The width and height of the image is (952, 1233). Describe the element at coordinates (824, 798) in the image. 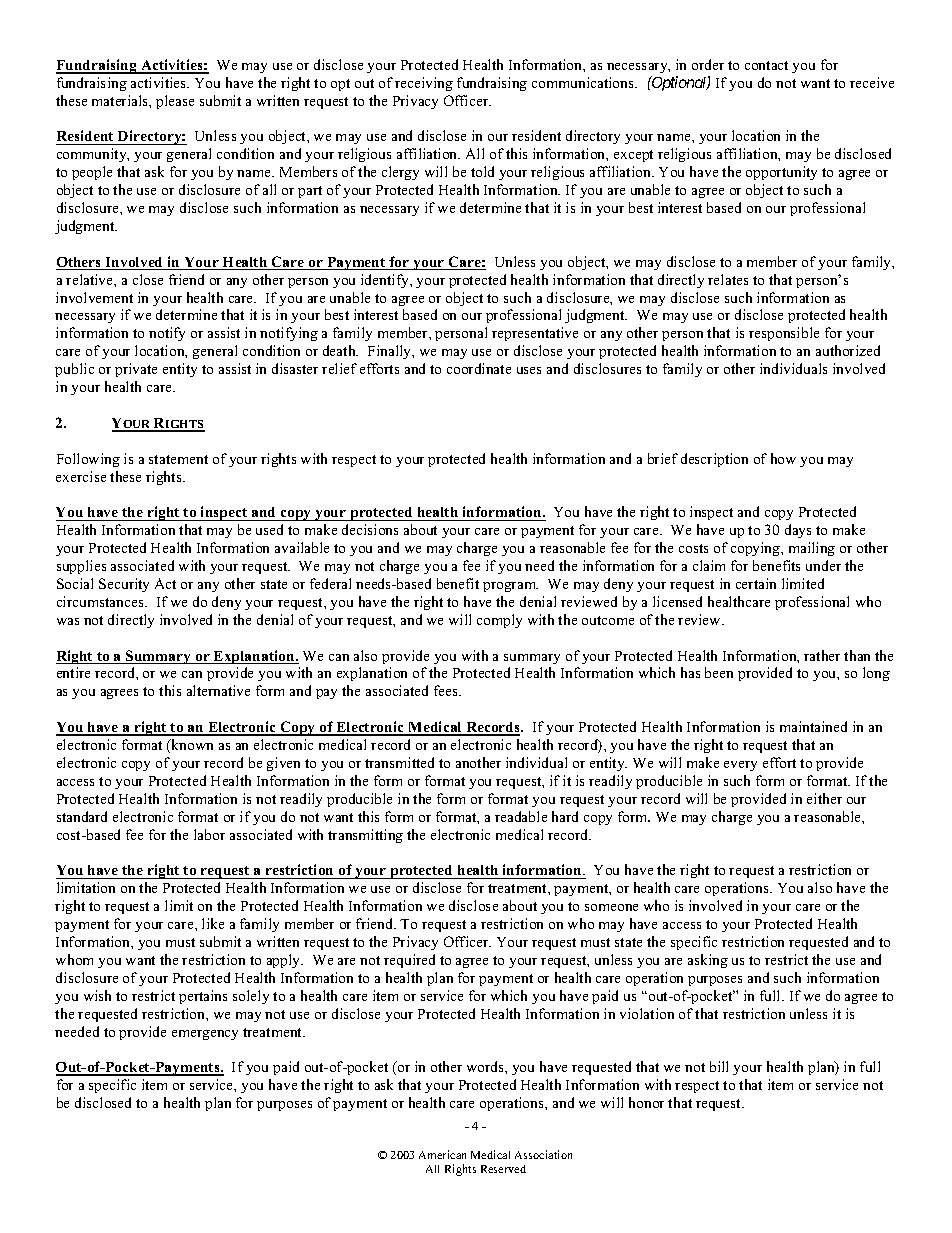

I see `either` at that location.
